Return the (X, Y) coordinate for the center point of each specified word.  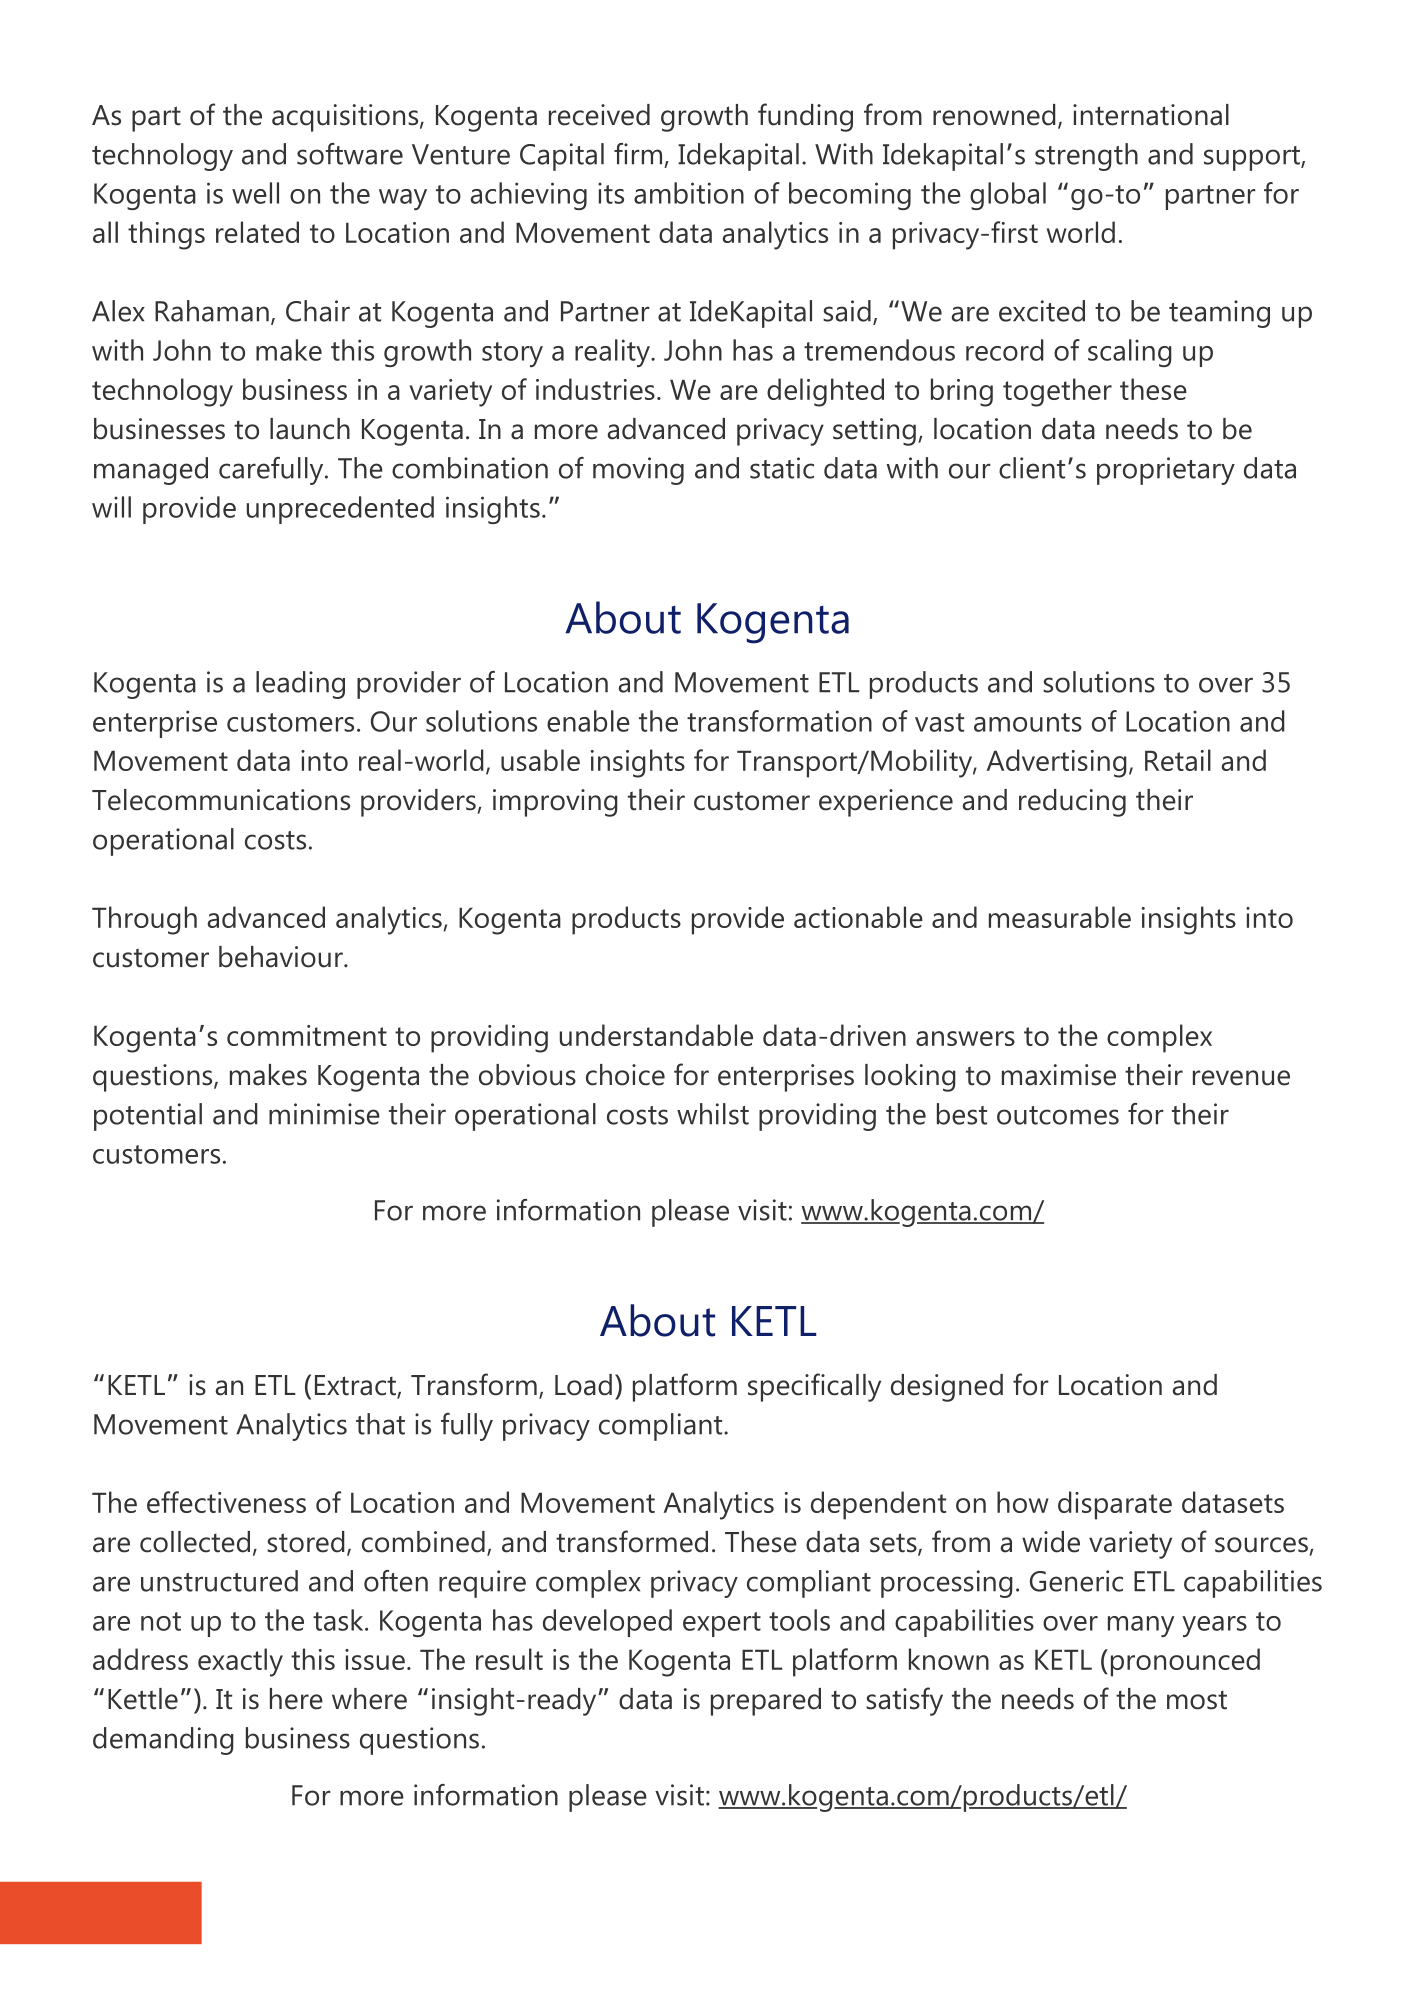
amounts (1028, 722)
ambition (689, 193)
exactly (240, 1662)
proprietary (1166, 471)
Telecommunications (221, 800)
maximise (1059, 1075)
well (255, 193)
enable (588, 721)
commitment (307, 1035)
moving (638, 471)
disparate (1115, 1505)
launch (310, 429)
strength (1086, 157)
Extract (356, 1386)
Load (583, 1385)
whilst (713, 1114)
